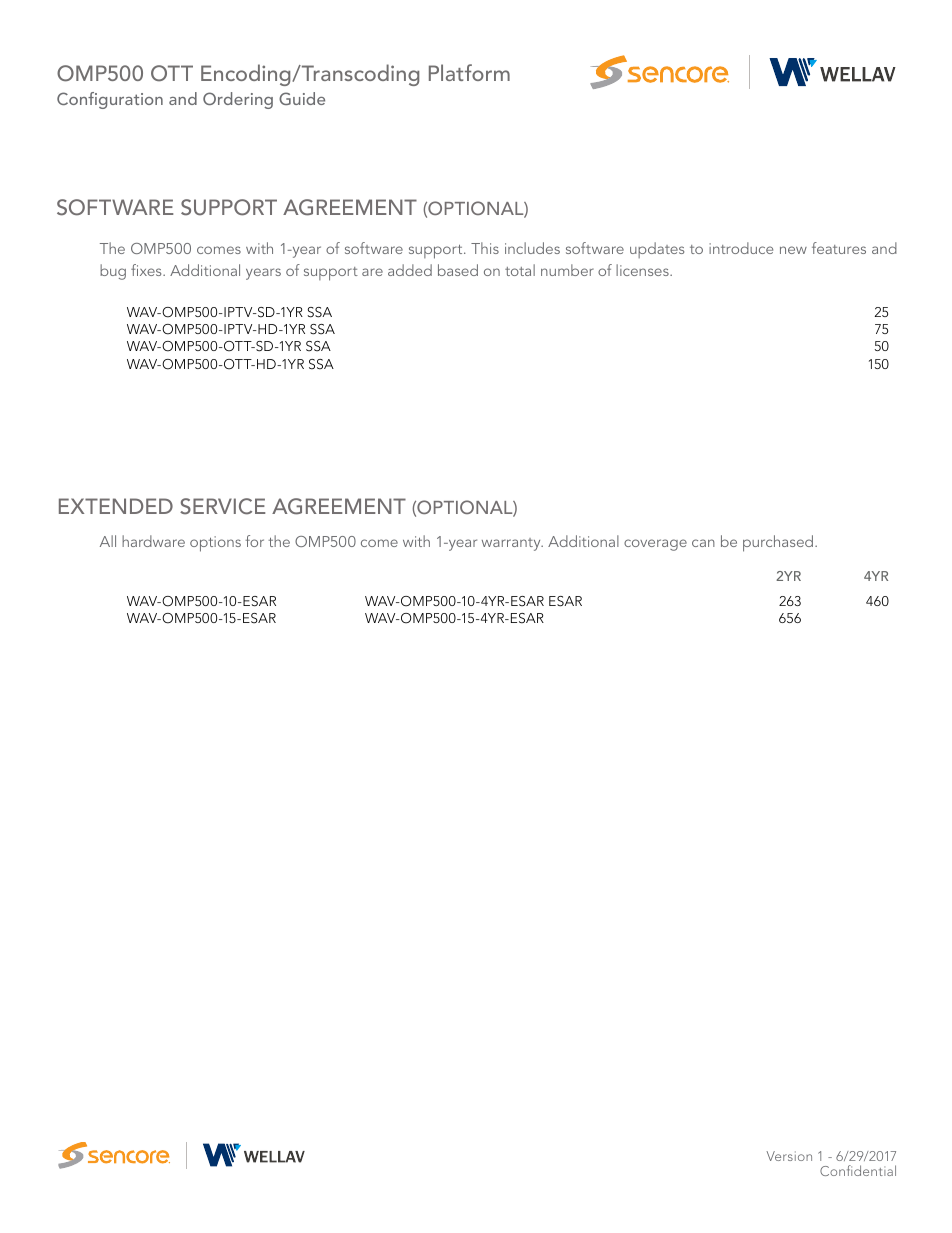  I want to click on Confidential, so click(858, 1170).
